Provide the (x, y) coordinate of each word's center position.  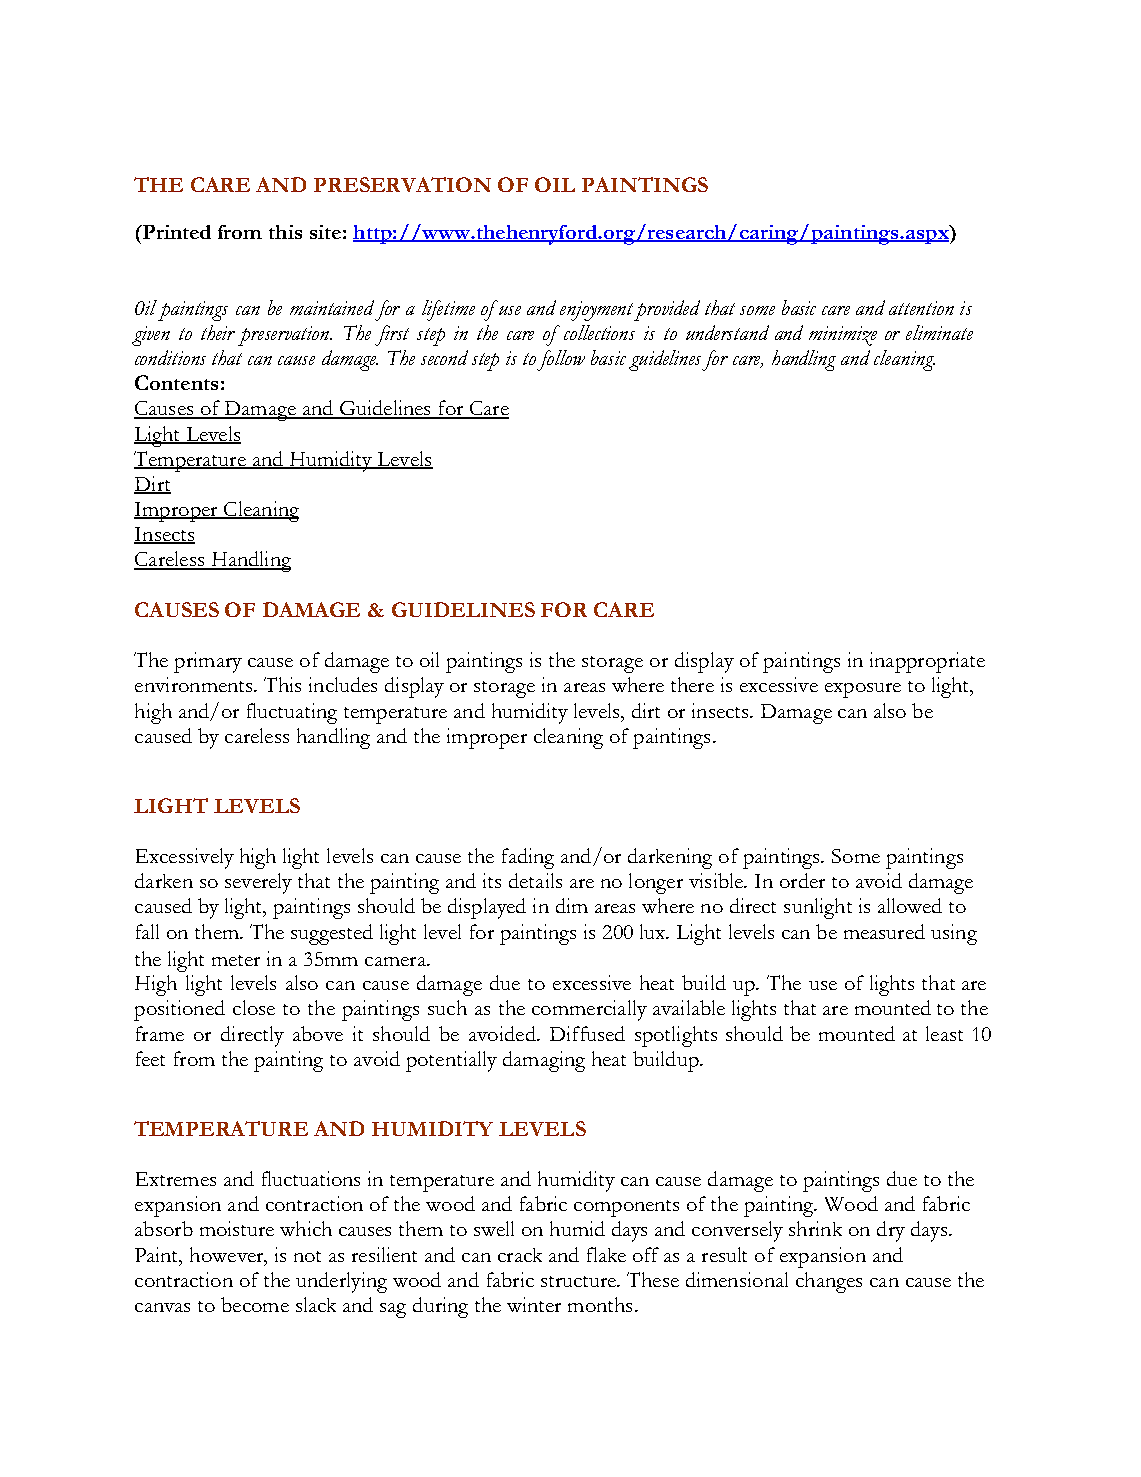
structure (579, 1281)
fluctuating (292, 713)
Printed (175, 232)
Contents (176, 382)
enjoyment (597, 311)
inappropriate (927, 662)
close (254, 1007)
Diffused (587, 1033)
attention (921, 308)
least (944, 1033)
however (228, 1256)
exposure (863, 690)
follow (561, 360)
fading (528, 858)
